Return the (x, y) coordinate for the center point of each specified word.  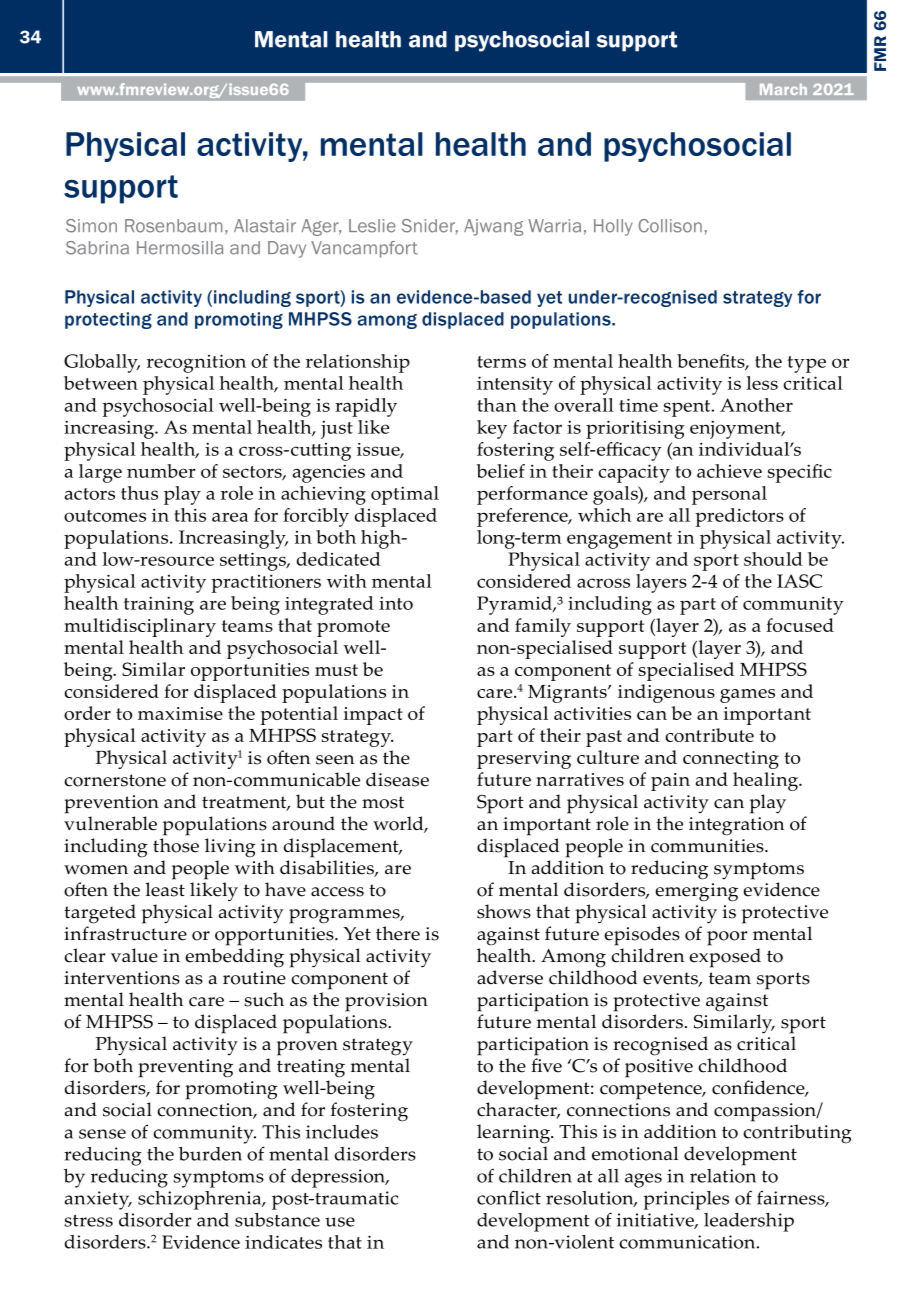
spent (688, 408)
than (497, 405)
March (783, 89)
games (747, 696)
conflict (509, 1197)
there (398, 933)
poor (727, 938)
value (134, 955)
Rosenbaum (173, 226)
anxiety (98, 1200)
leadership (749, 1222)
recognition (196, 363)
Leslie (372, 226)
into (396, 603)
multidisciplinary (140, 627)
